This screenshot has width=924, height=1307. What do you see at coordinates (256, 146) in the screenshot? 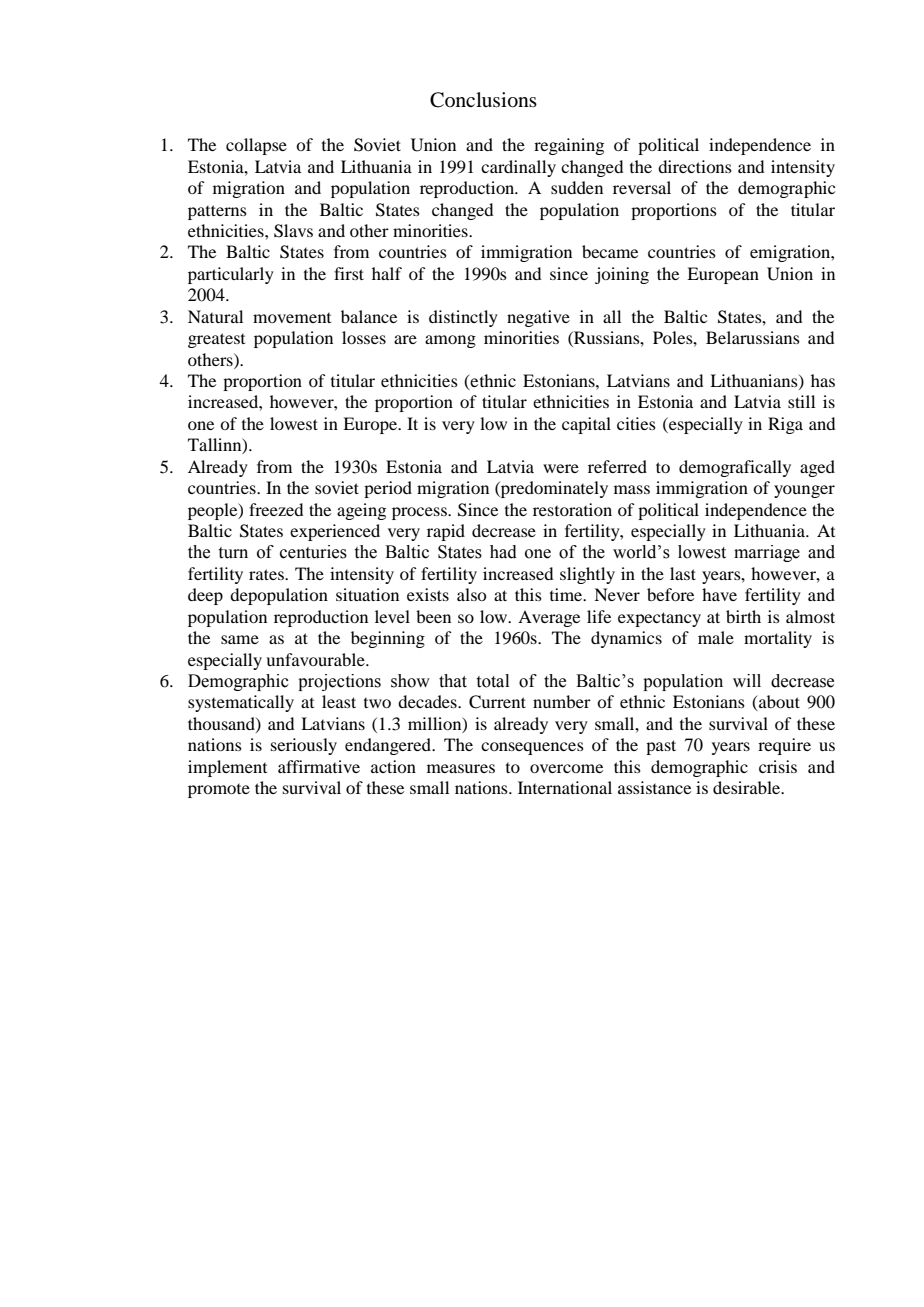
I see `collapse` at bounding box center [256, 146].
